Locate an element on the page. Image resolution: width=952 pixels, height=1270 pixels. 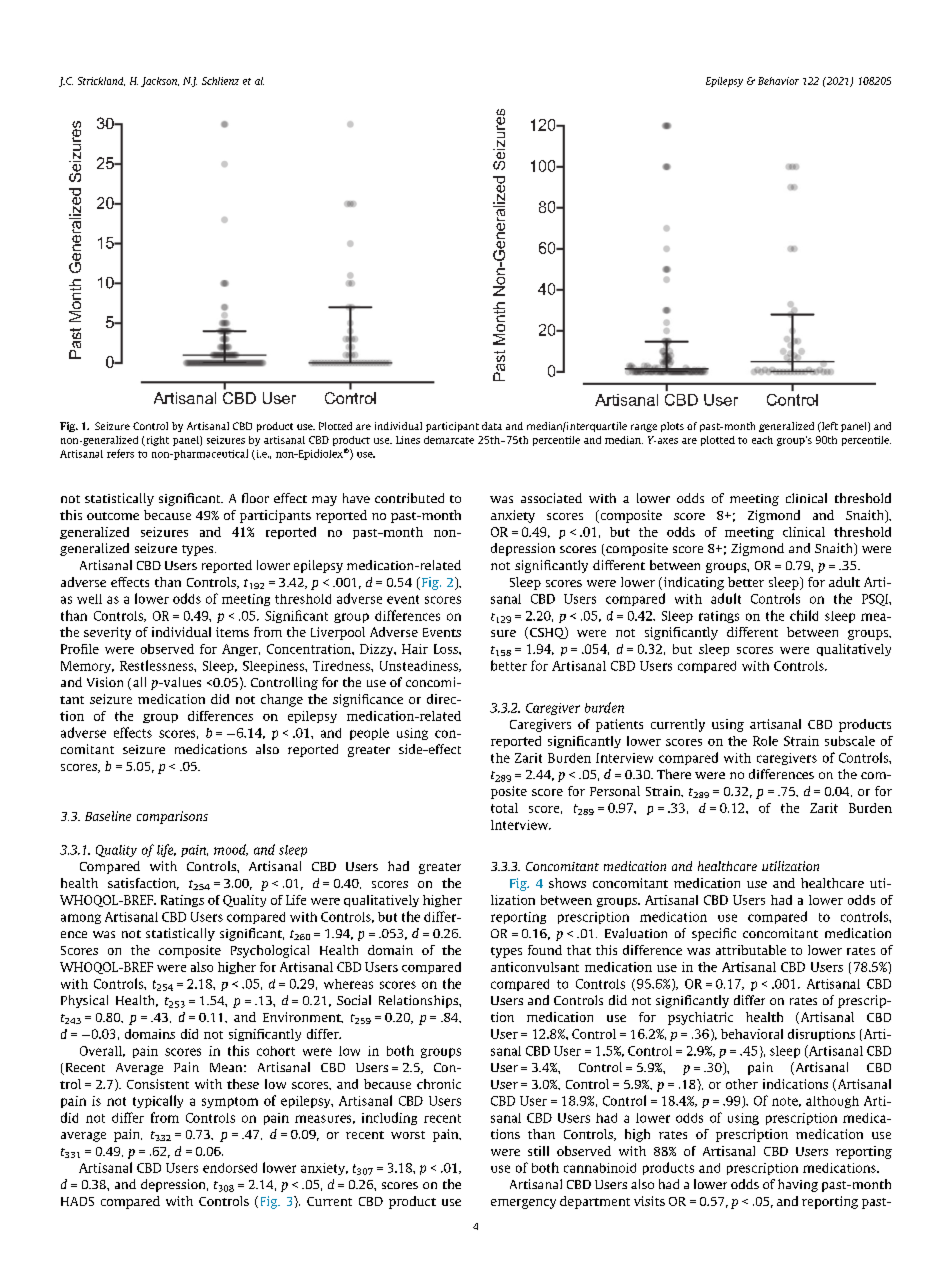
endorsed is located at coordinates (230, 1168).
